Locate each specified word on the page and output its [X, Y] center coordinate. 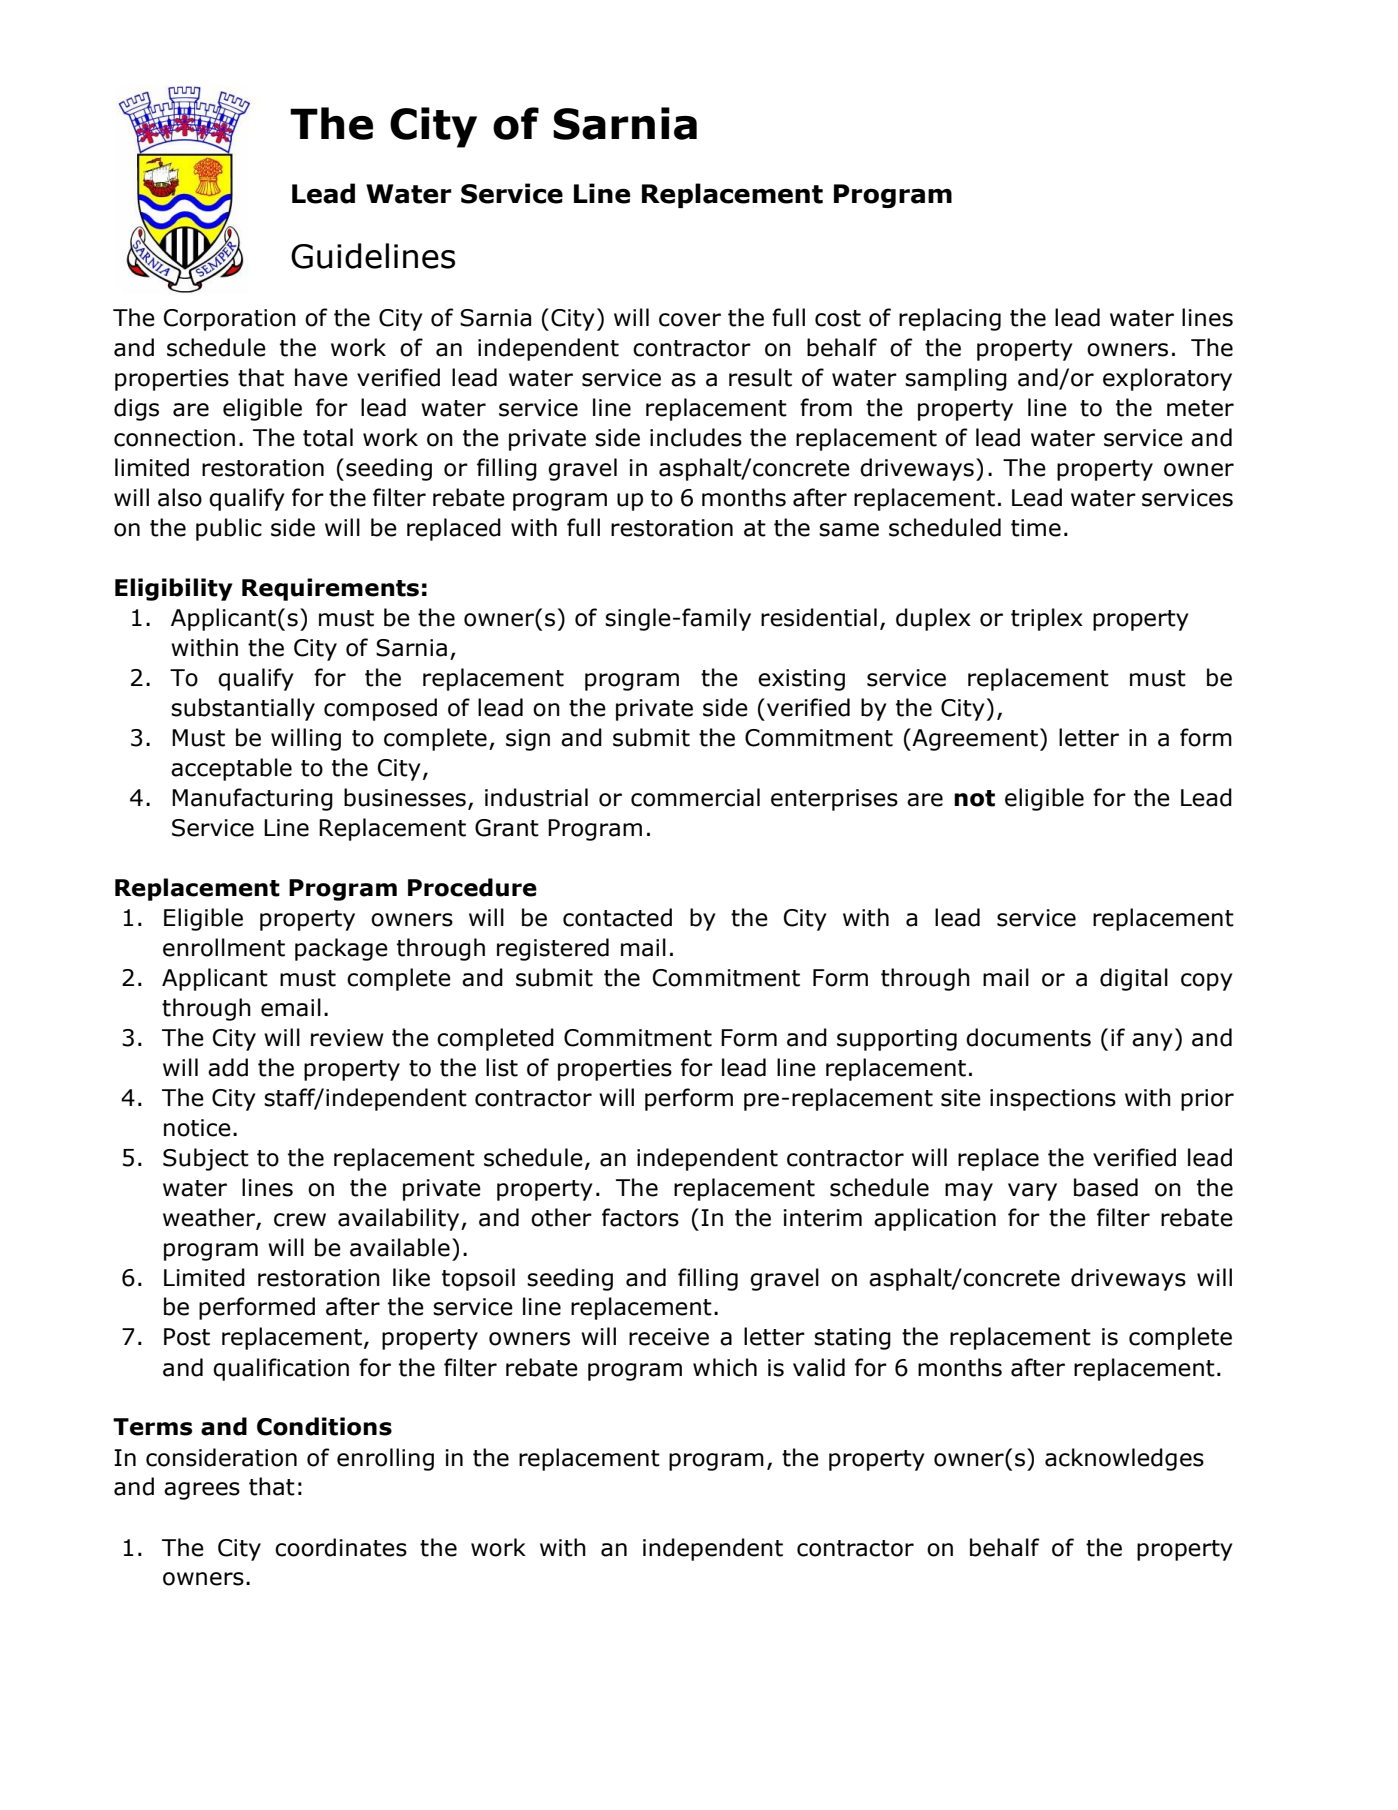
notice [197, 1128]
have [321, 377]
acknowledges [1124, 1459]
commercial [695, 797]
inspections [1053, 1100]
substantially [243, 709]
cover [690, 320]
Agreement [974, 739]
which [725, 1367]
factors [640, 1217]
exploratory [1167, 379]
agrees [202, 1491]
